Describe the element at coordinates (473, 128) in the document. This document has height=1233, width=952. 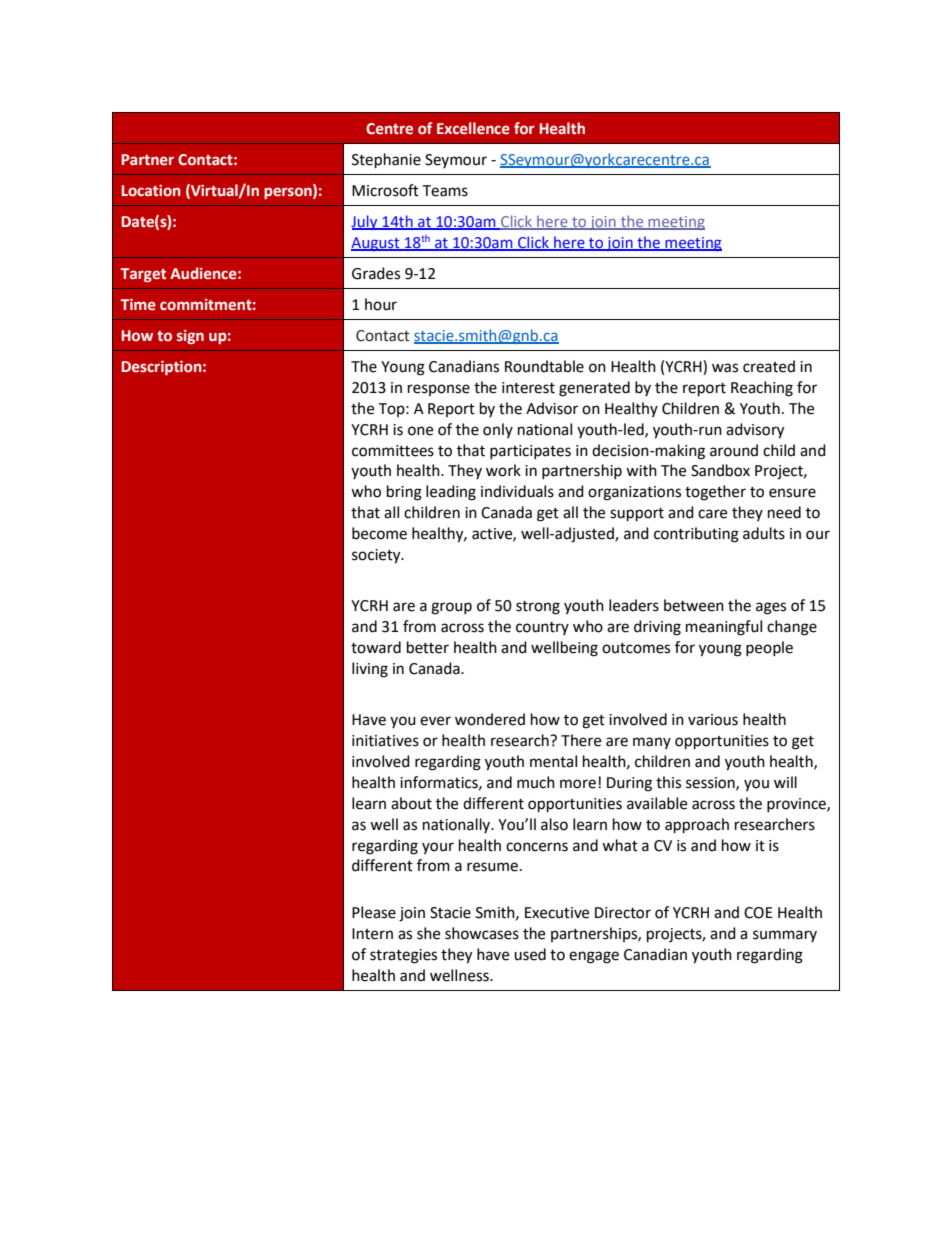
I see `Excellence` at that location.
